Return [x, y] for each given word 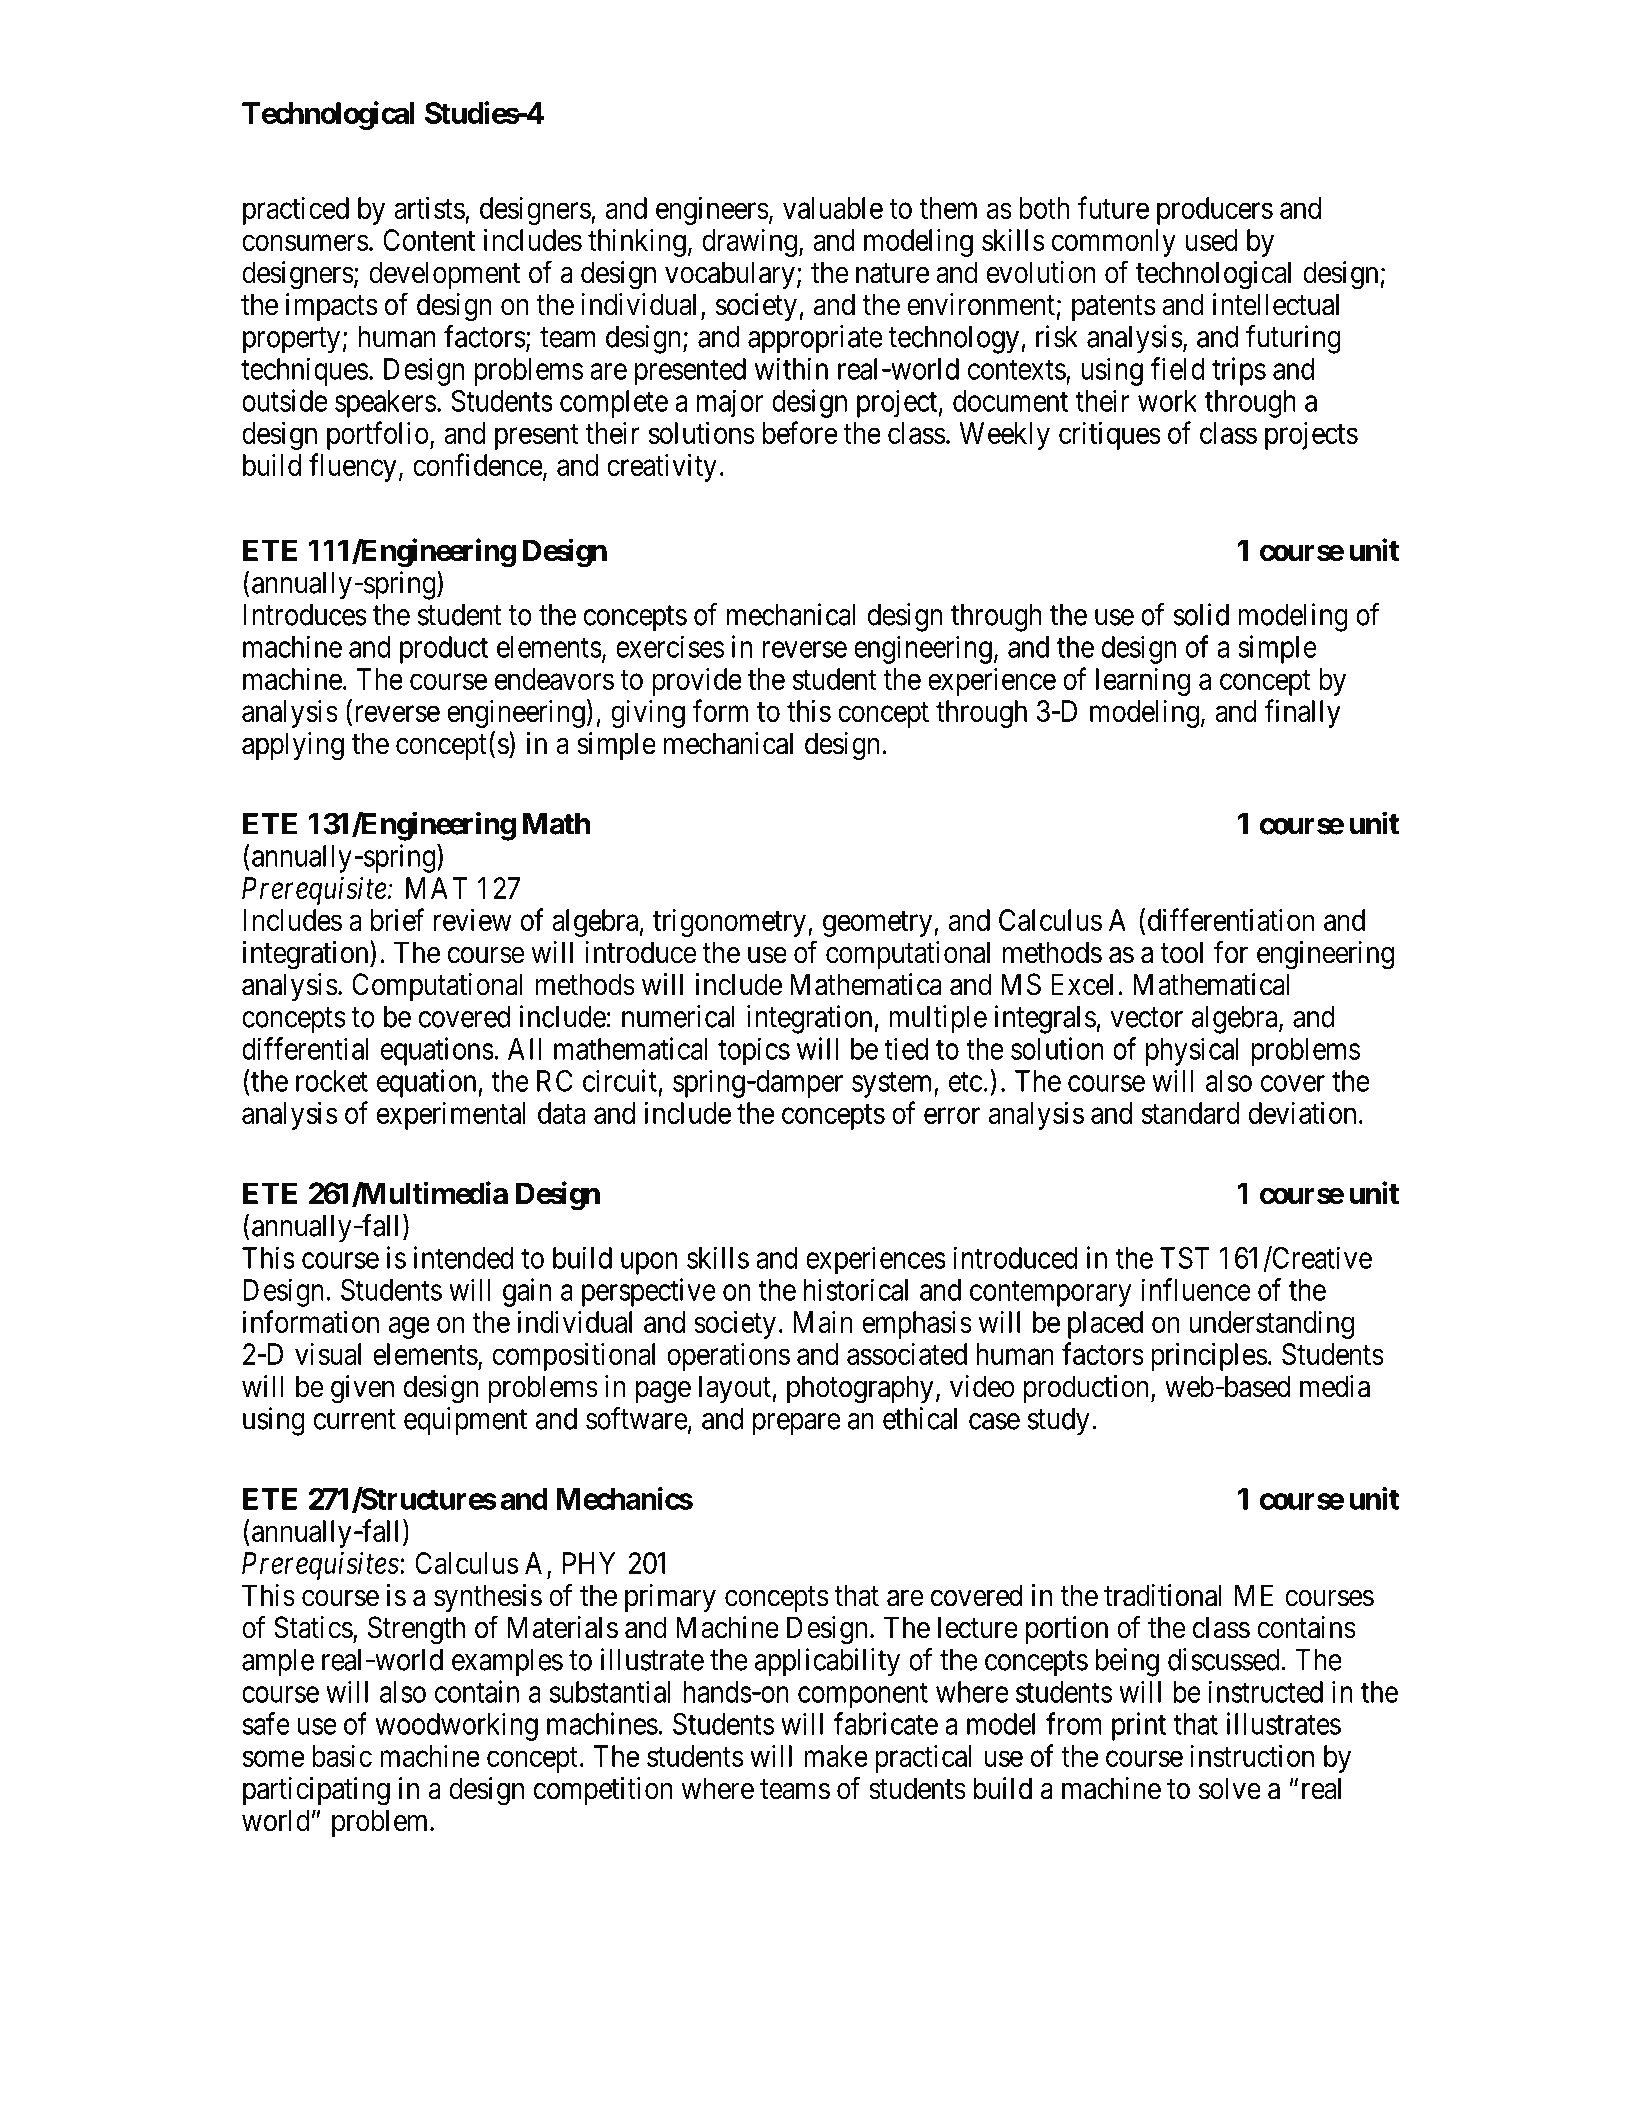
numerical [678, 1016]
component [863, 1695]
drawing [749, 242]
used [1212, 240]
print [1139, 1726]
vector [1146, 1018]
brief [397, 919]
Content [429, 240]
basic [342, 1755]
